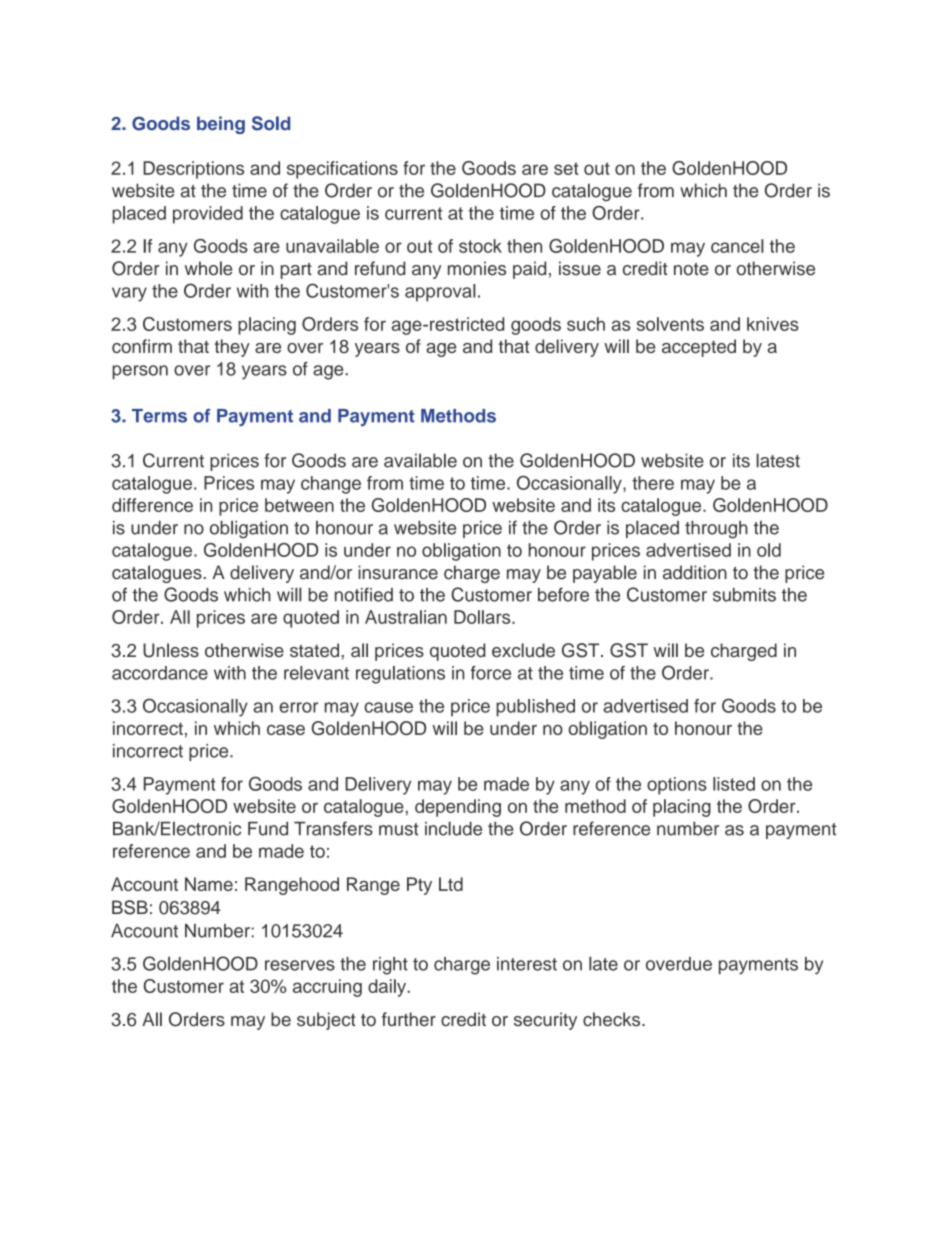 This screenshot has width=952, height=1233. Describe the element at coordinates (458, 808) in the screenshot. I see `depending` at that location.
